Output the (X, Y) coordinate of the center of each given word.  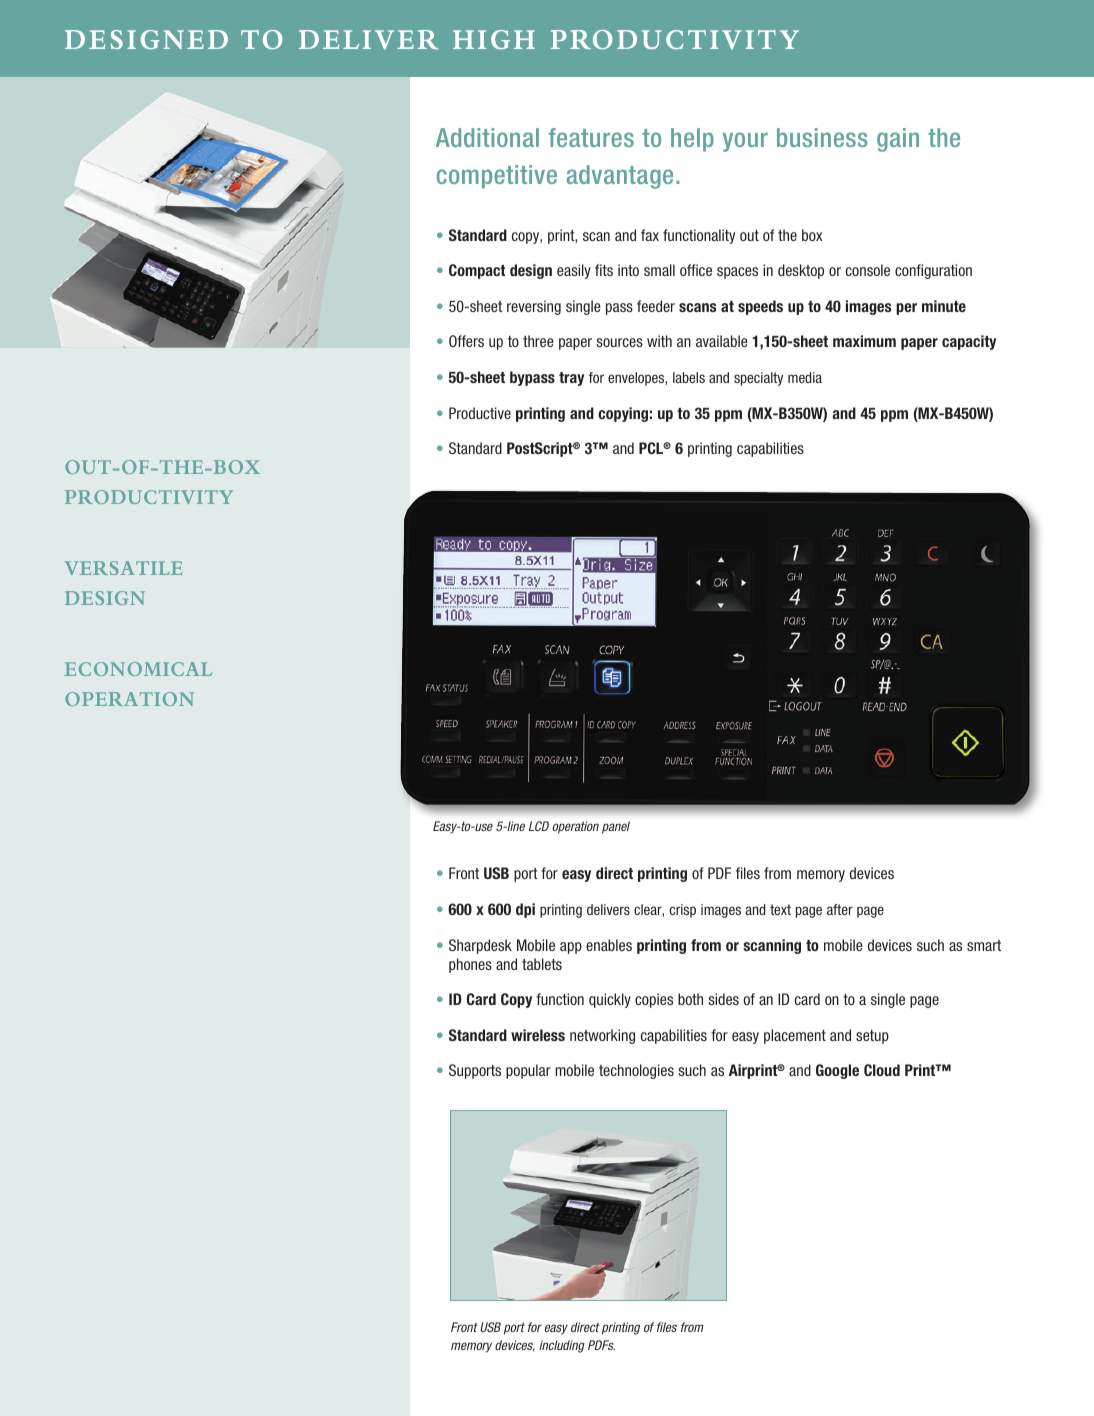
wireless (538, 1035)
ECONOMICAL (138, 669)
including (562, 1346)
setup (872, 1037)
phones (470, 965)
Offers (466, 341)
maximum (864, 341)
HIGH (494, 39)
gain (898, 140)
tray (571, 379)
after (840, 909)
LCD (539, 826)
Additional (487, 137)
